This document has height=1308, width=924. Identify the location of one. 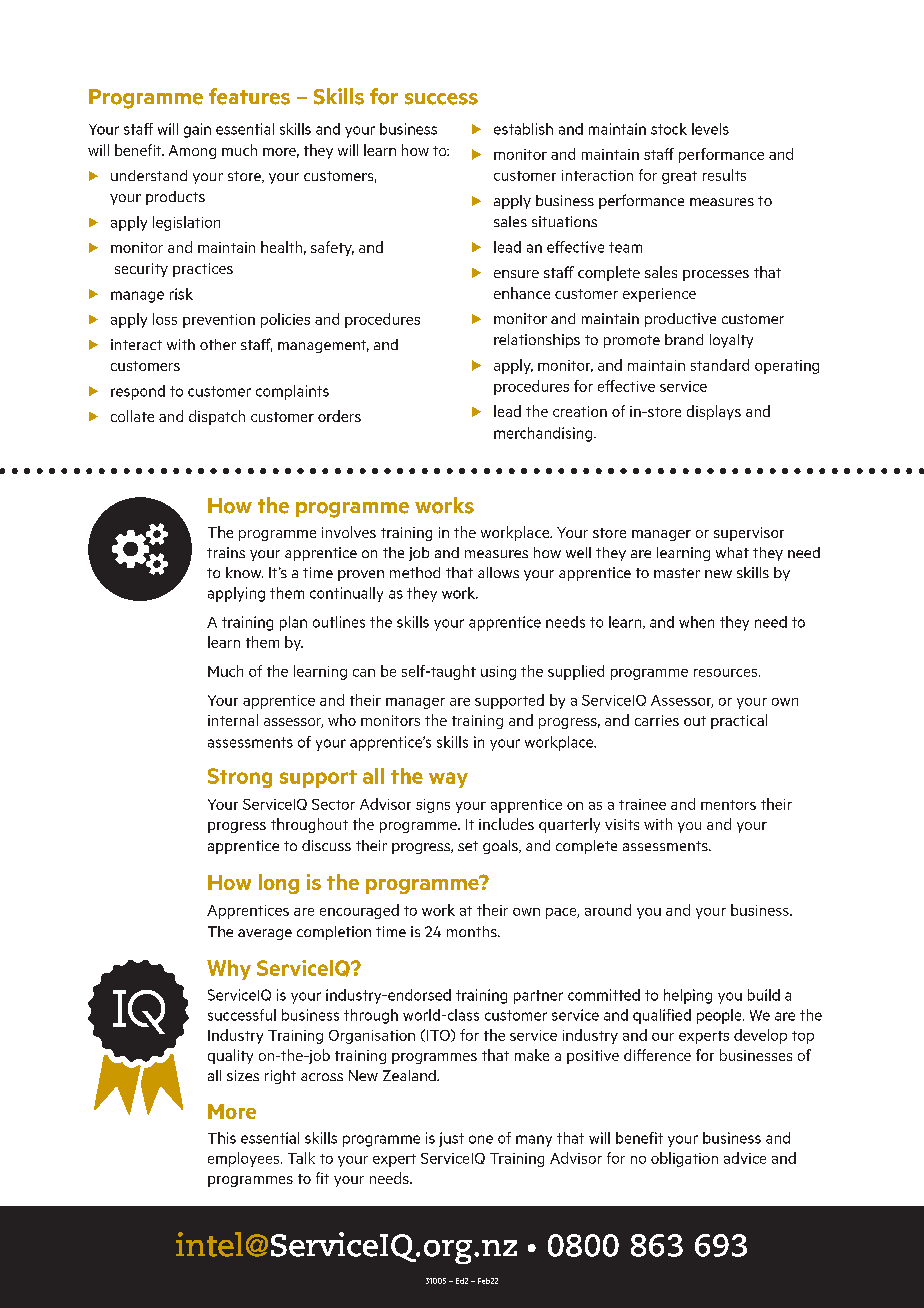
(481, 1139).
